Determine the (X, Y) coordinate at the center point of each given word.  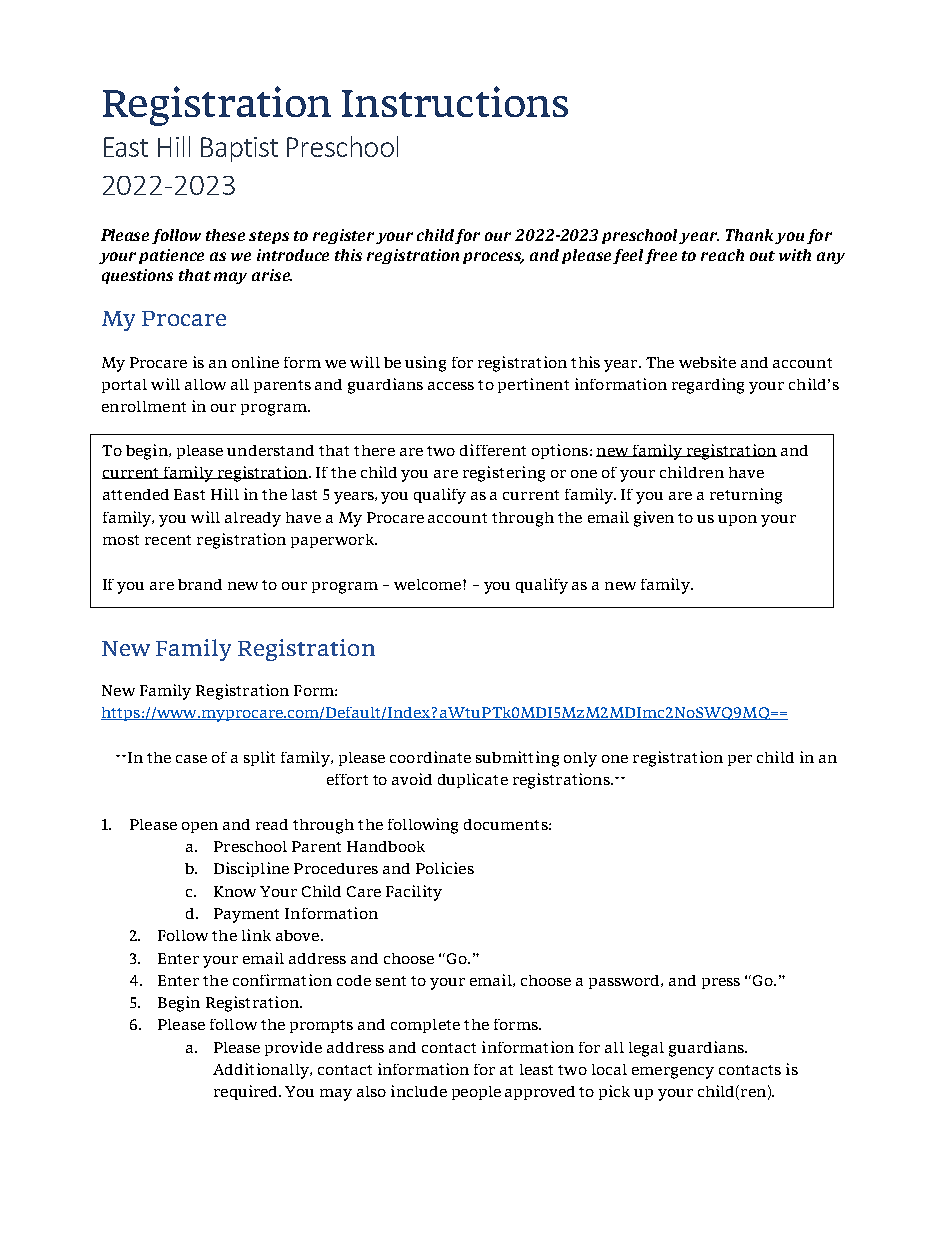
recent (168, 540)
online (255, 362)
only (580, 759)
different (493, 450)
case (191, 759)
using (425, 364)
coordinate (430, 757)
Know (235, 891)
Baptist (239, 149)
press (721, 983)
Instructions (455, 101)
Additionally (262, 1071)
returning (746, 496)
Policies (445, 868)
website (707, 362)
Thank (749, 235)
